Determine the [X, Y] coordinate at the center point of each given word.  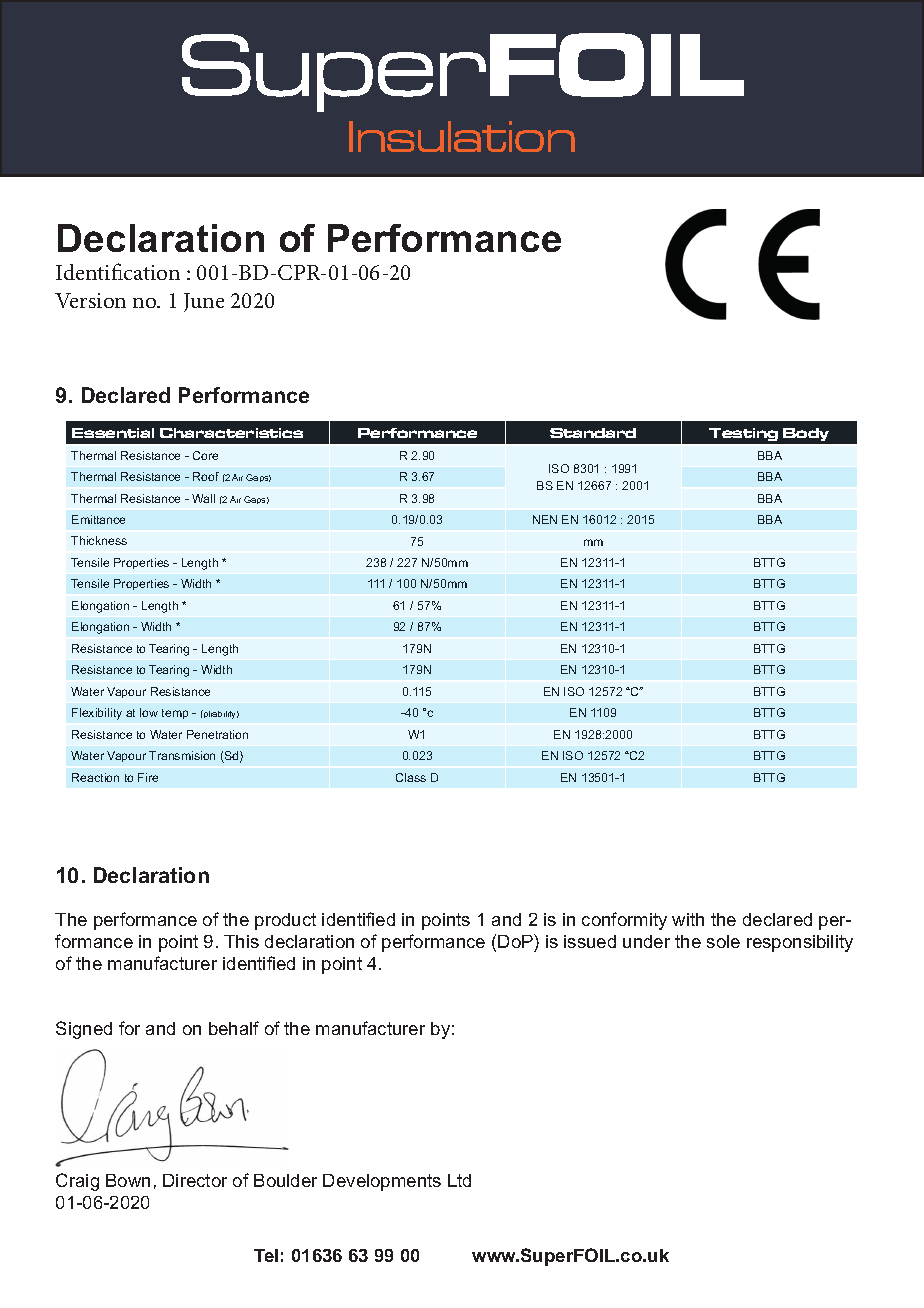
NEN [545, 519]
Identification [118, 271]
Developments [382, 1182]
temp [175, 714]
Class [411, 777]
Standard [593, 433]
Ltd [459, 1180]
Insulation [462, 136]
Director [195, 1180]
